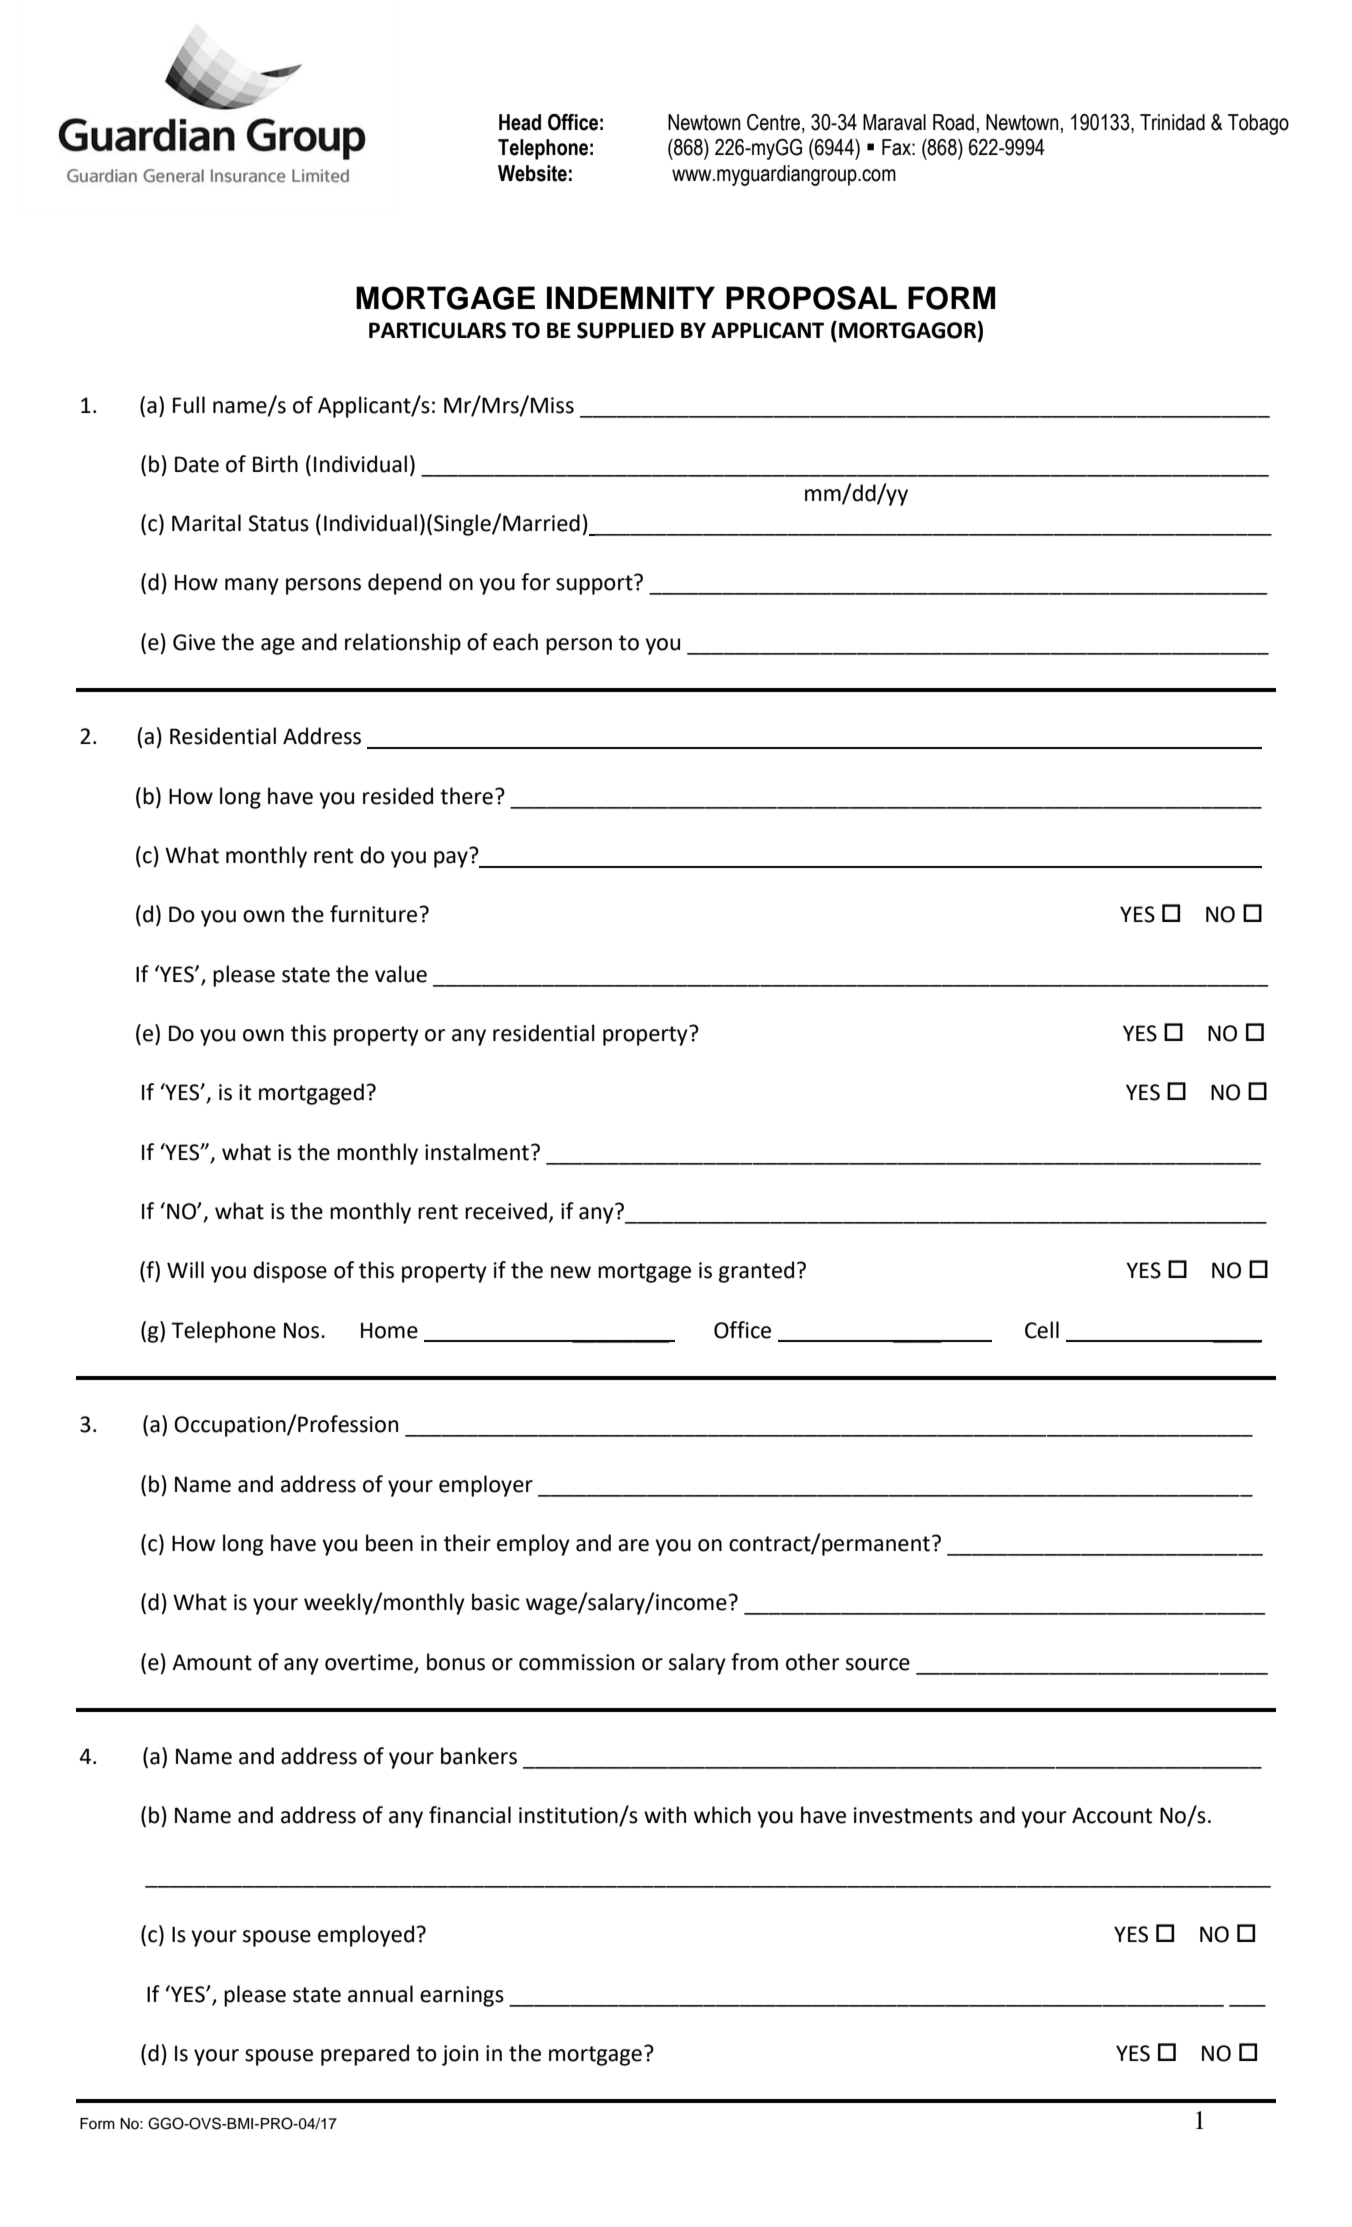  What do you see at coordinates (722, 1815) in the screenshot?
I see `which` at bounding box center [722, 1815].
